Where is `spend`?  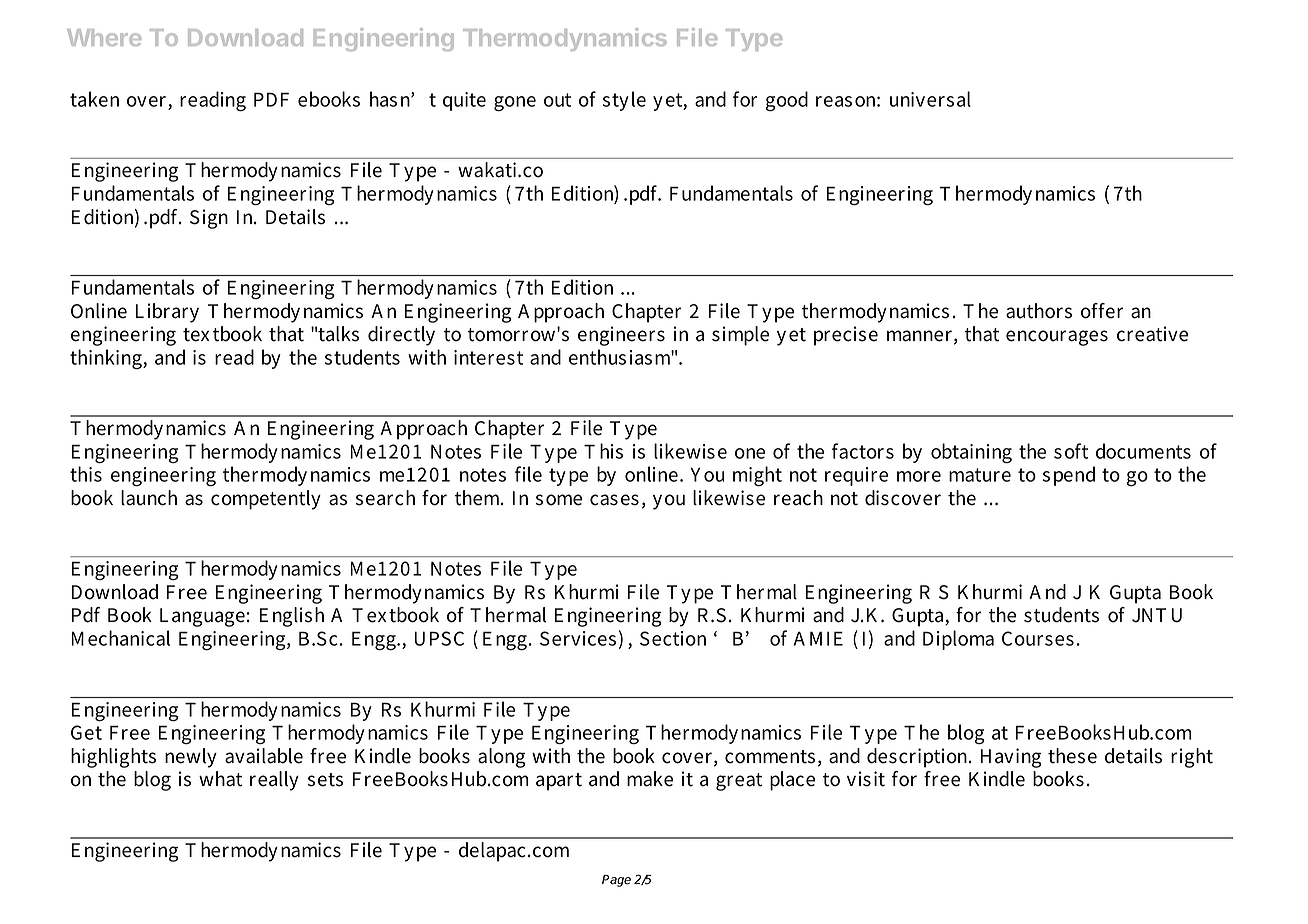 spend is located at coordinates (1069, 476).
